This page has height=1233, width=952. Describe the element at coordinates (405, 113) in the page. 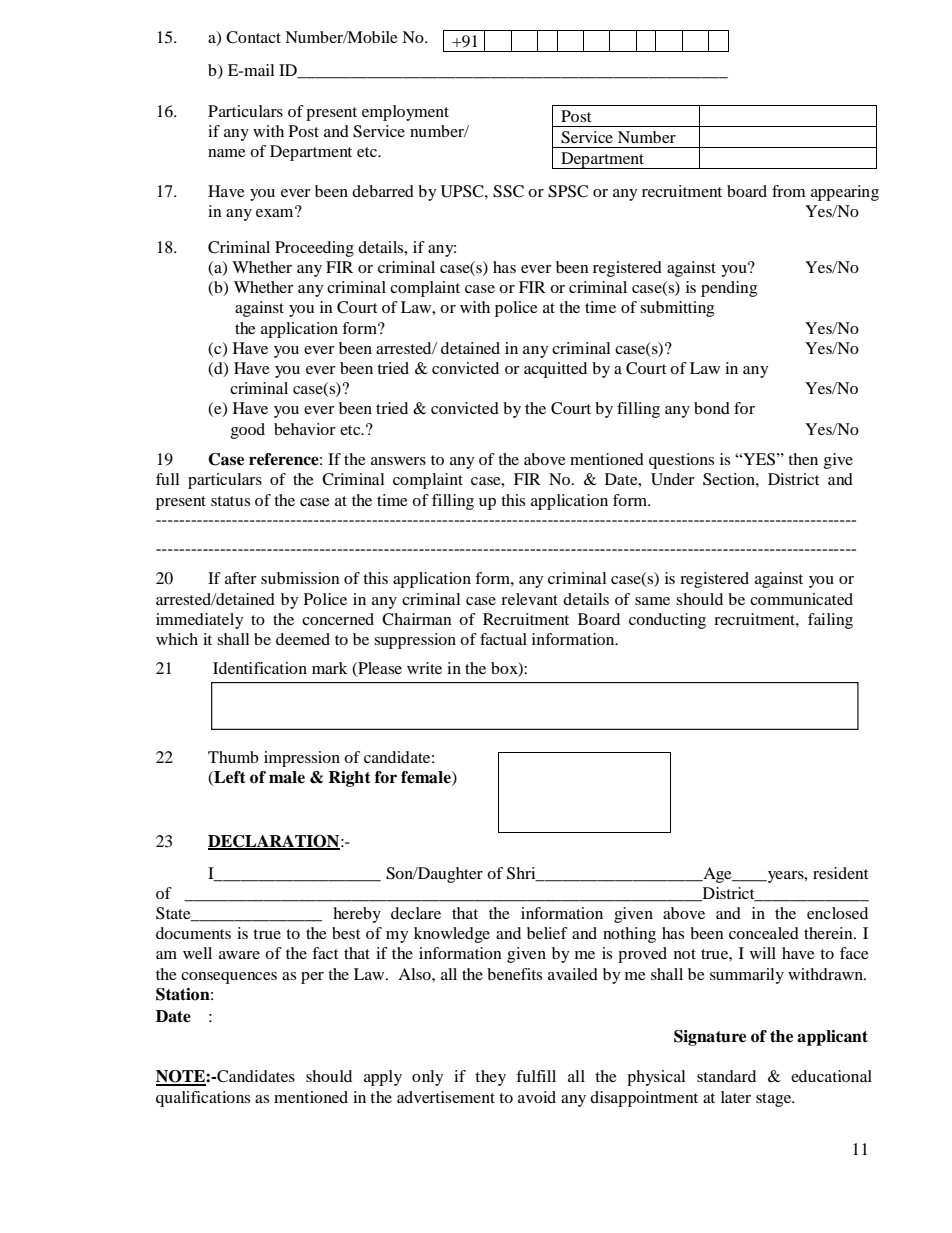

I see `employment` at that location.
